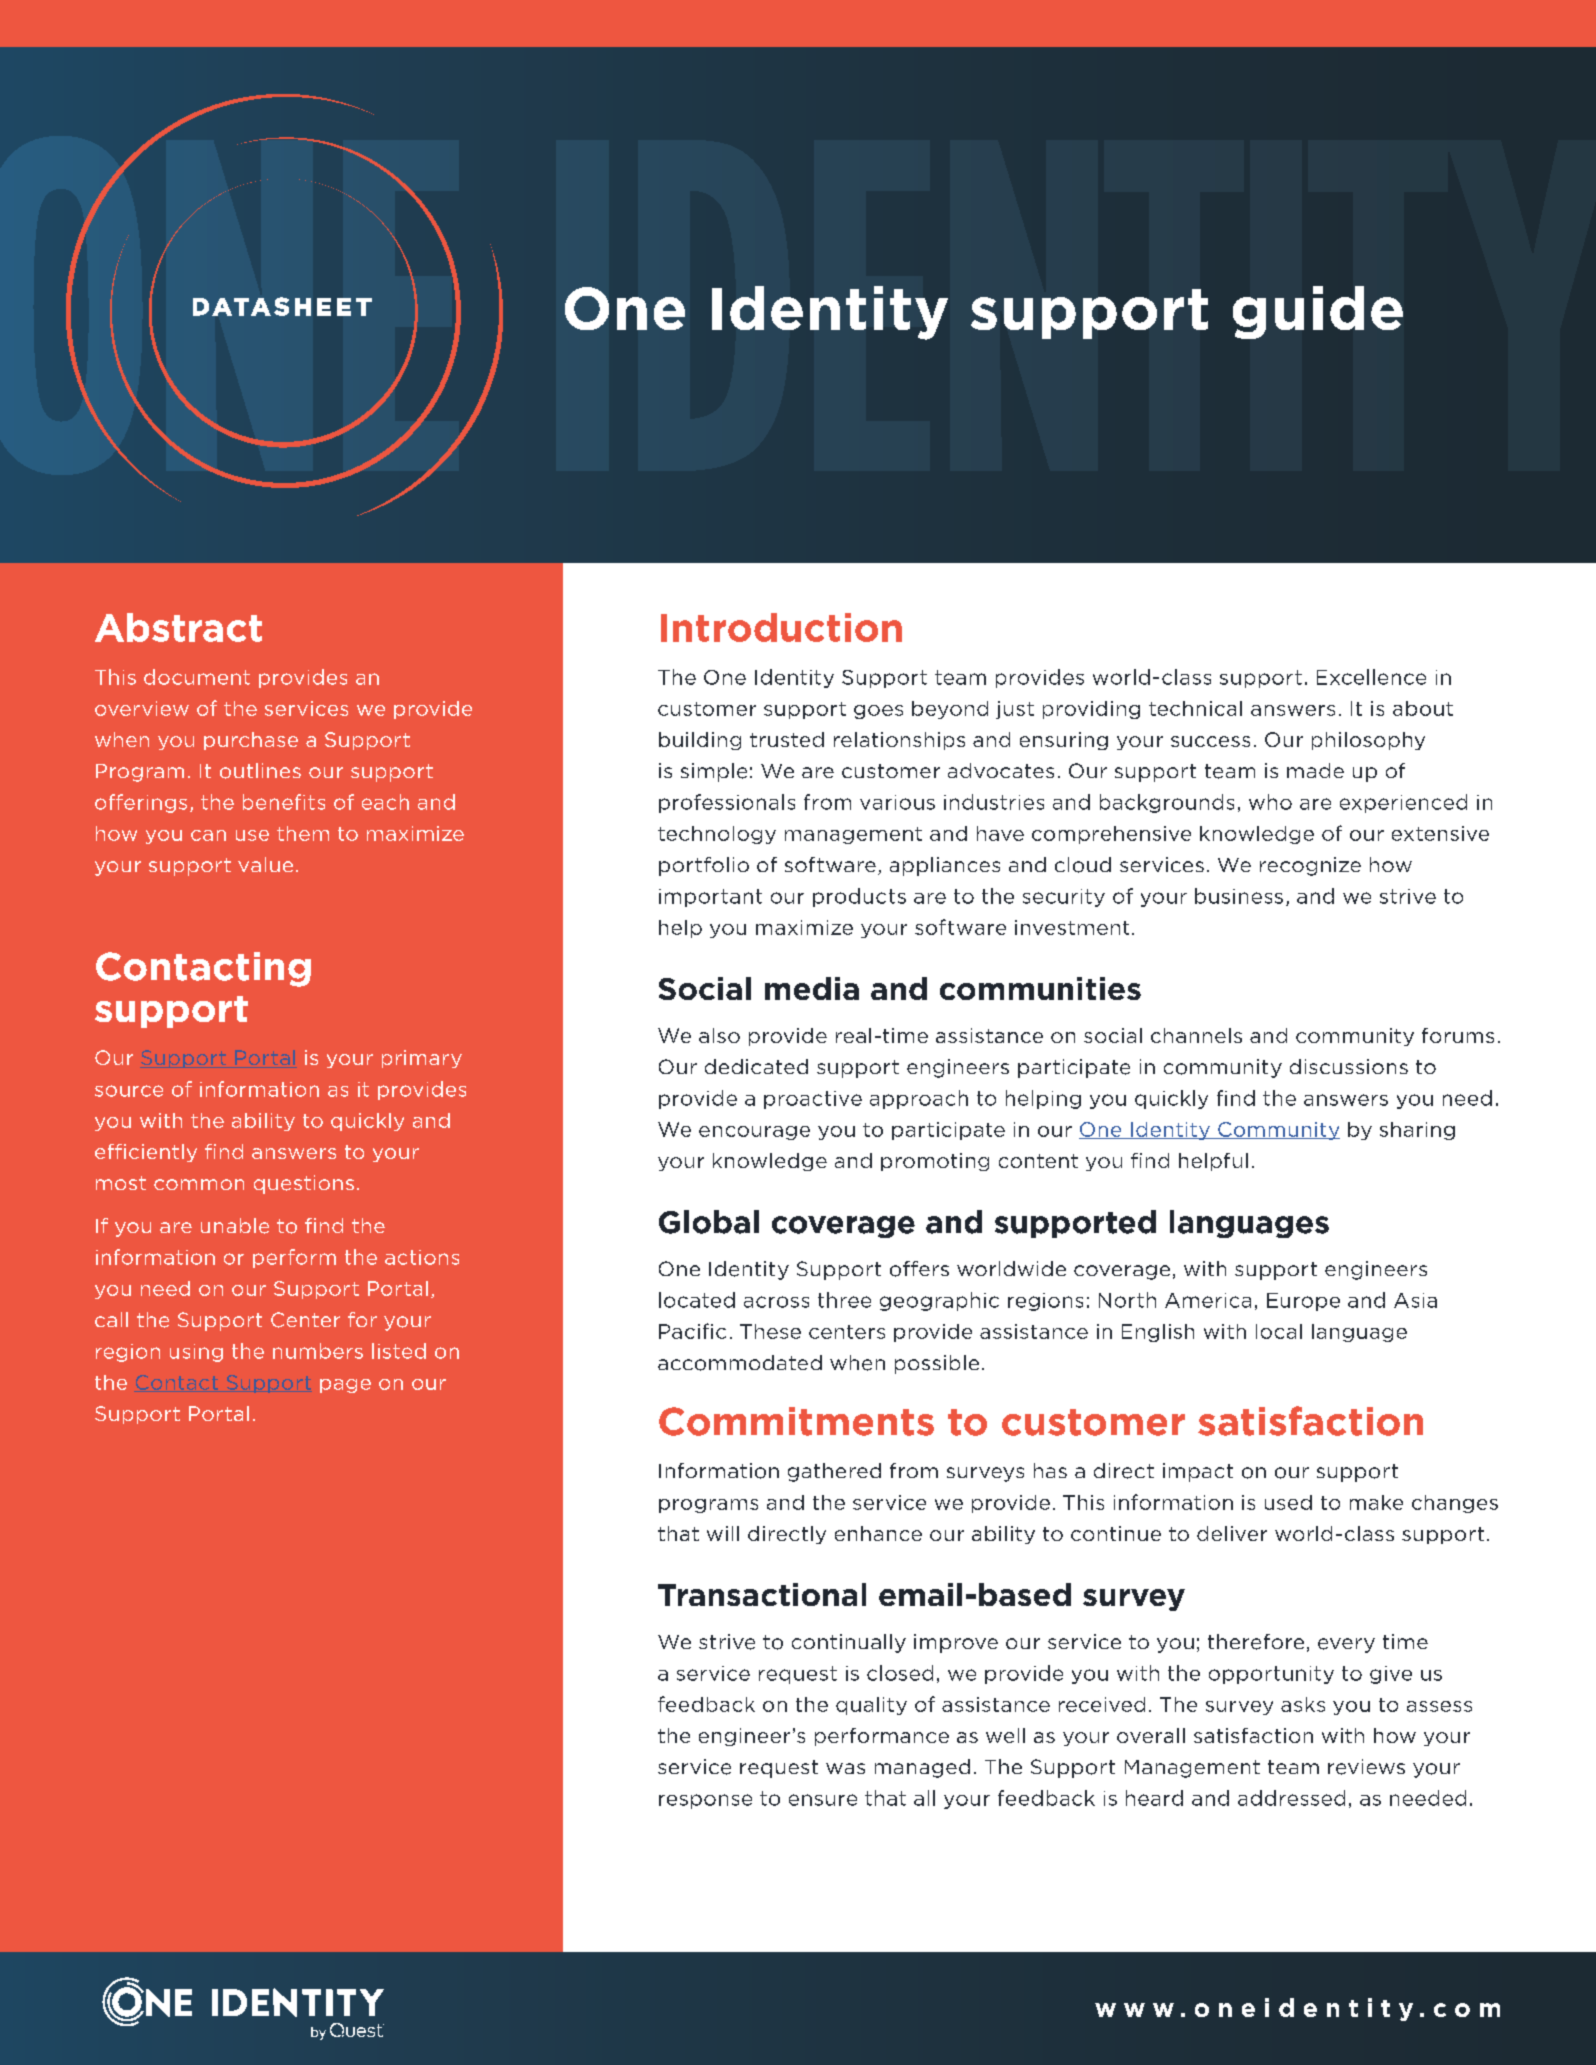  Describe the element at coordinates (178, 627) in the screenshot. I see `Abstract` at that location.
